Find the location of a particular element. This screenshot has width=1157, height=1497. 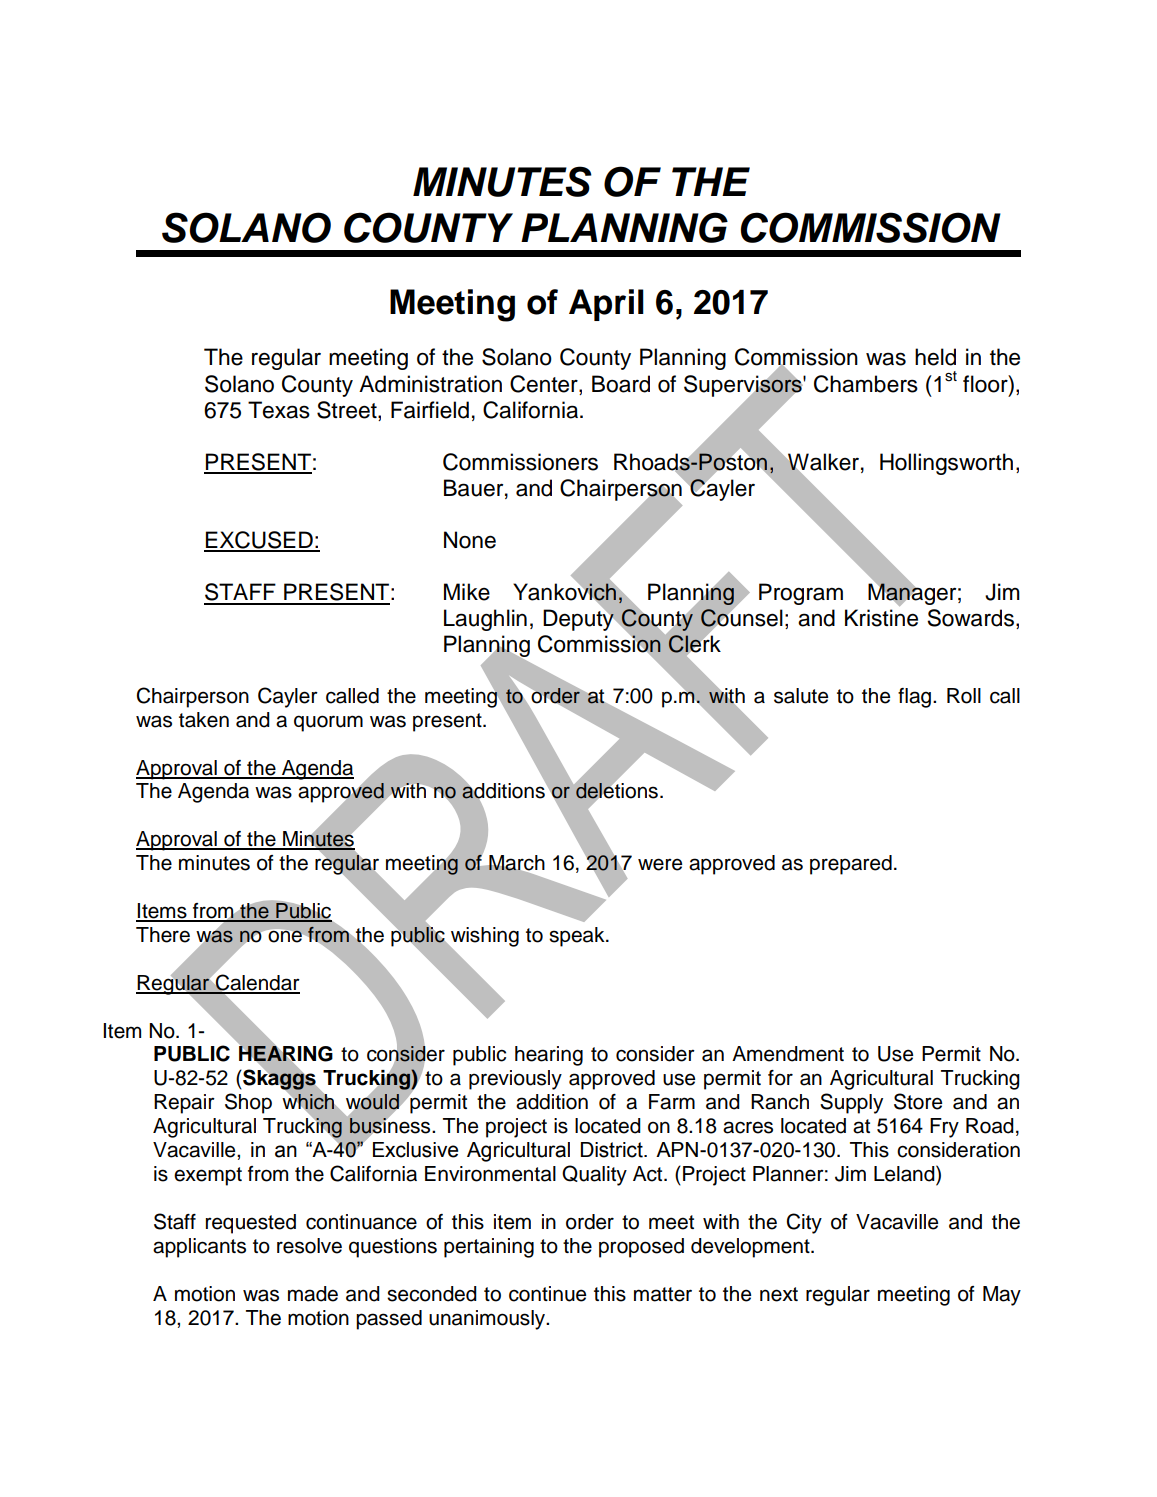

were is located at coordinates (660, 864).
